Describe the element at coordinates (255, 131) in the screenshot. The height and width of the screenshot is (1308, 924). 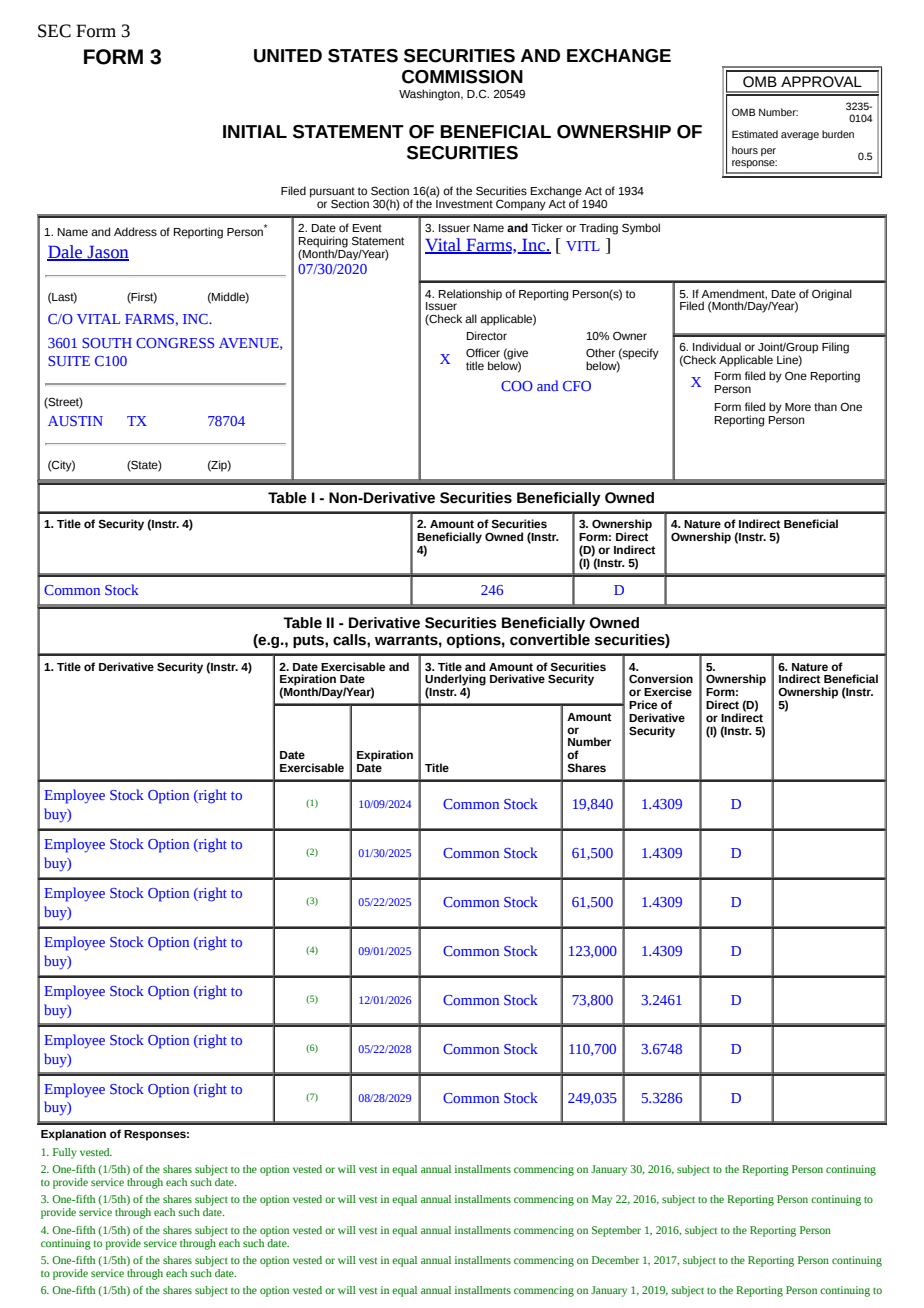
I see `INITIAL` at that location.
